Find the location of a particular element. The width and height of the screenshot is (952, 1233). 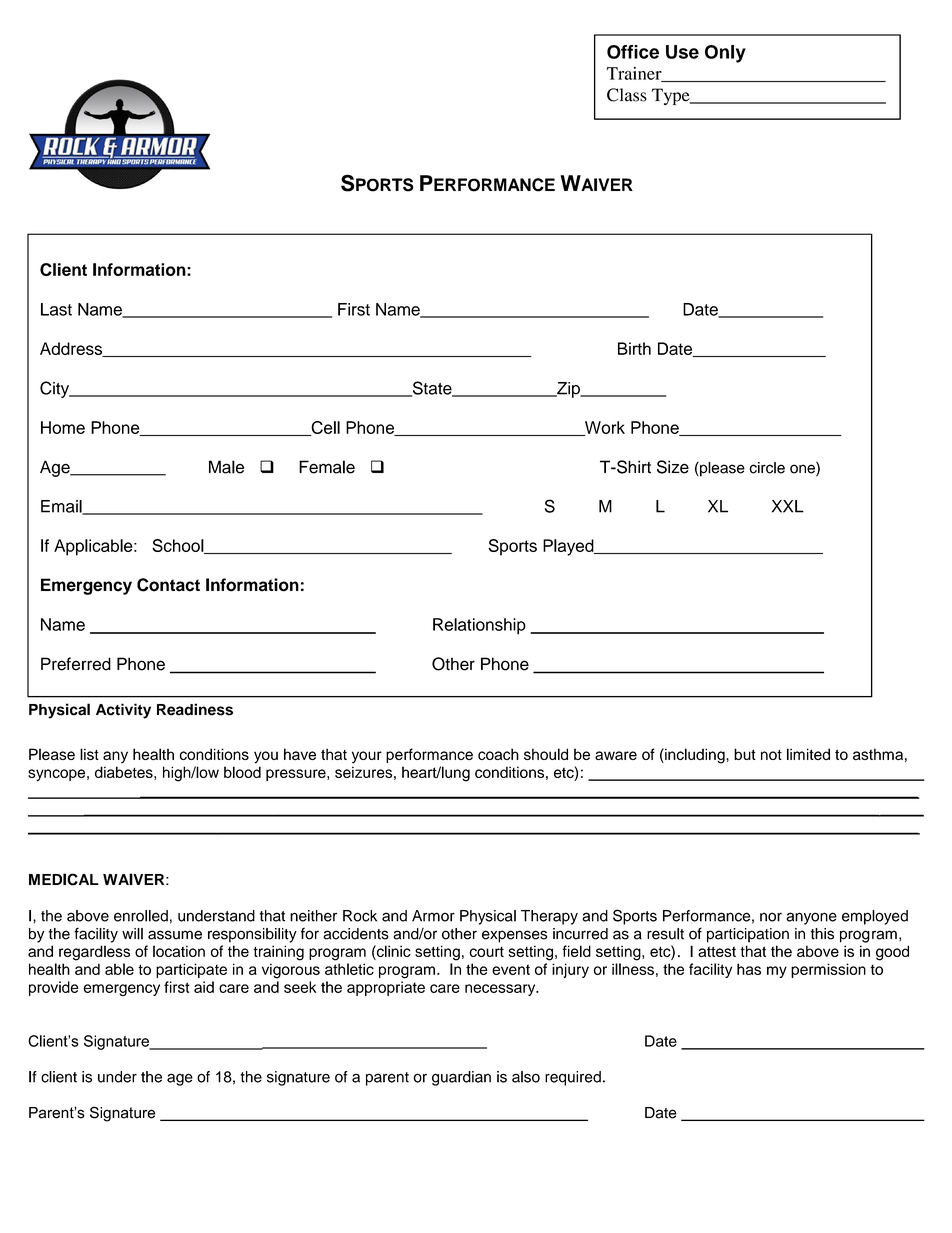

XXL is located at coordinates (788, 506).
